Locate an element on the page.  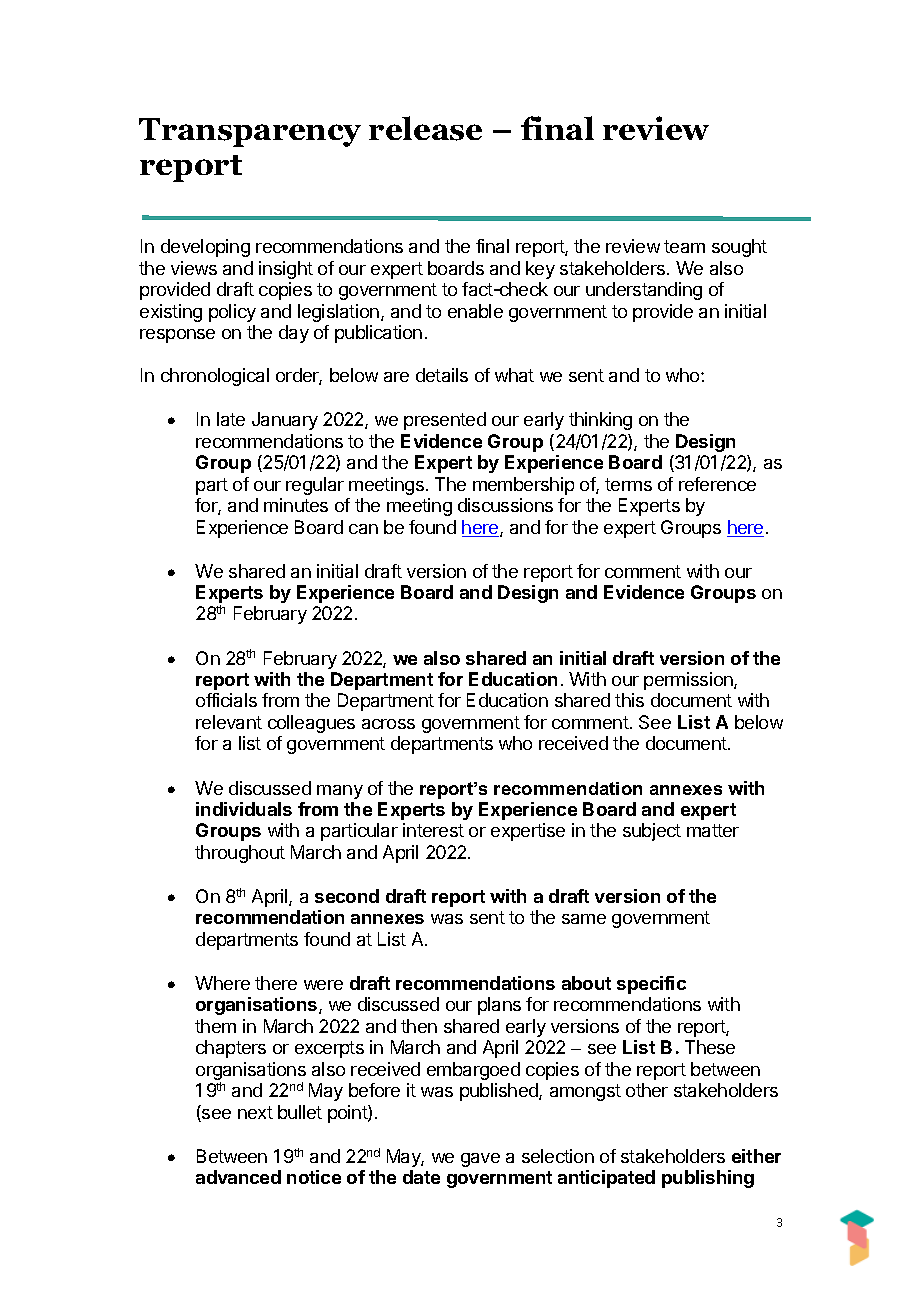
release is located at coordinates (425, 128).
